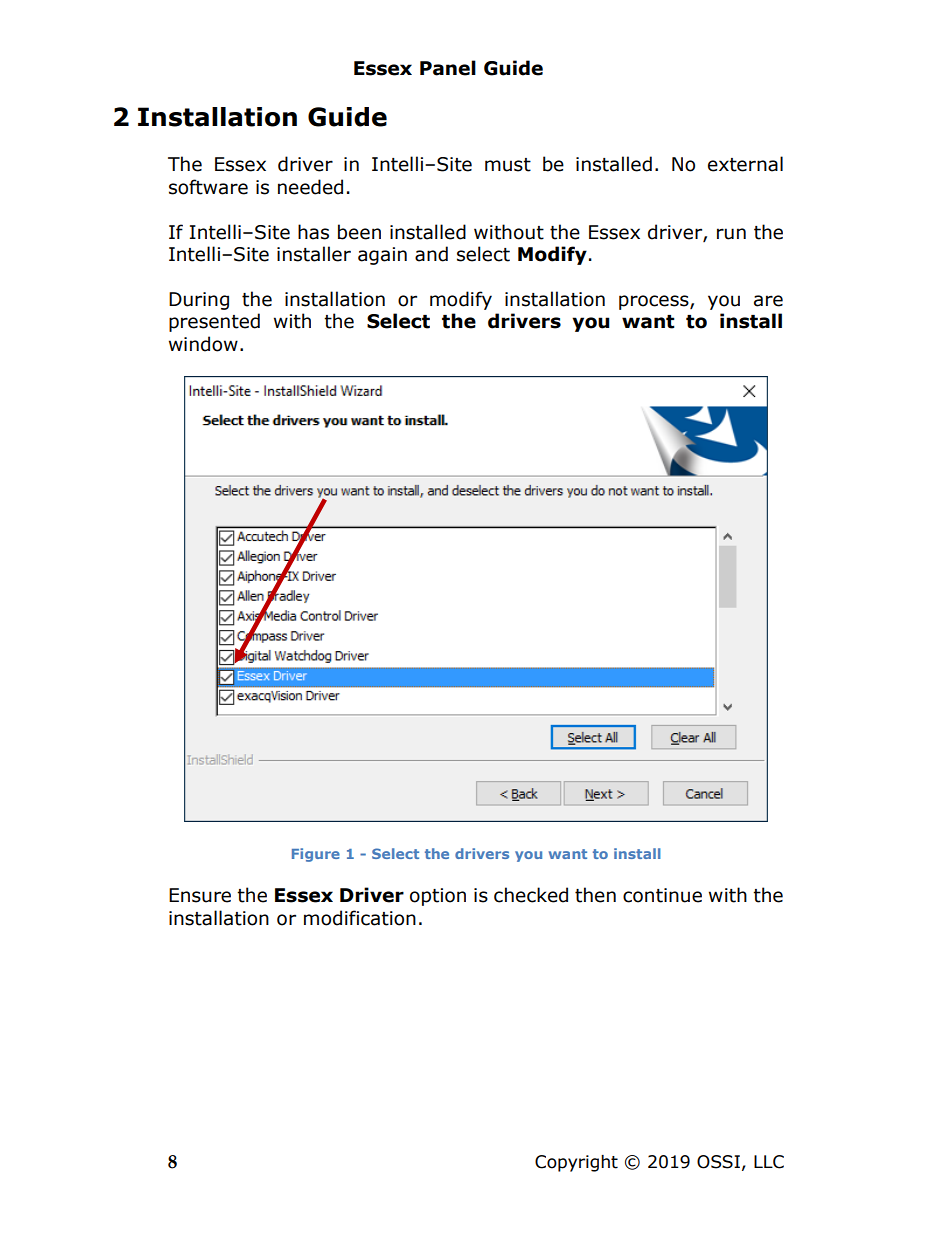  Describe the element at coordinates (431, 254) in the page. I see `and` at that location.
